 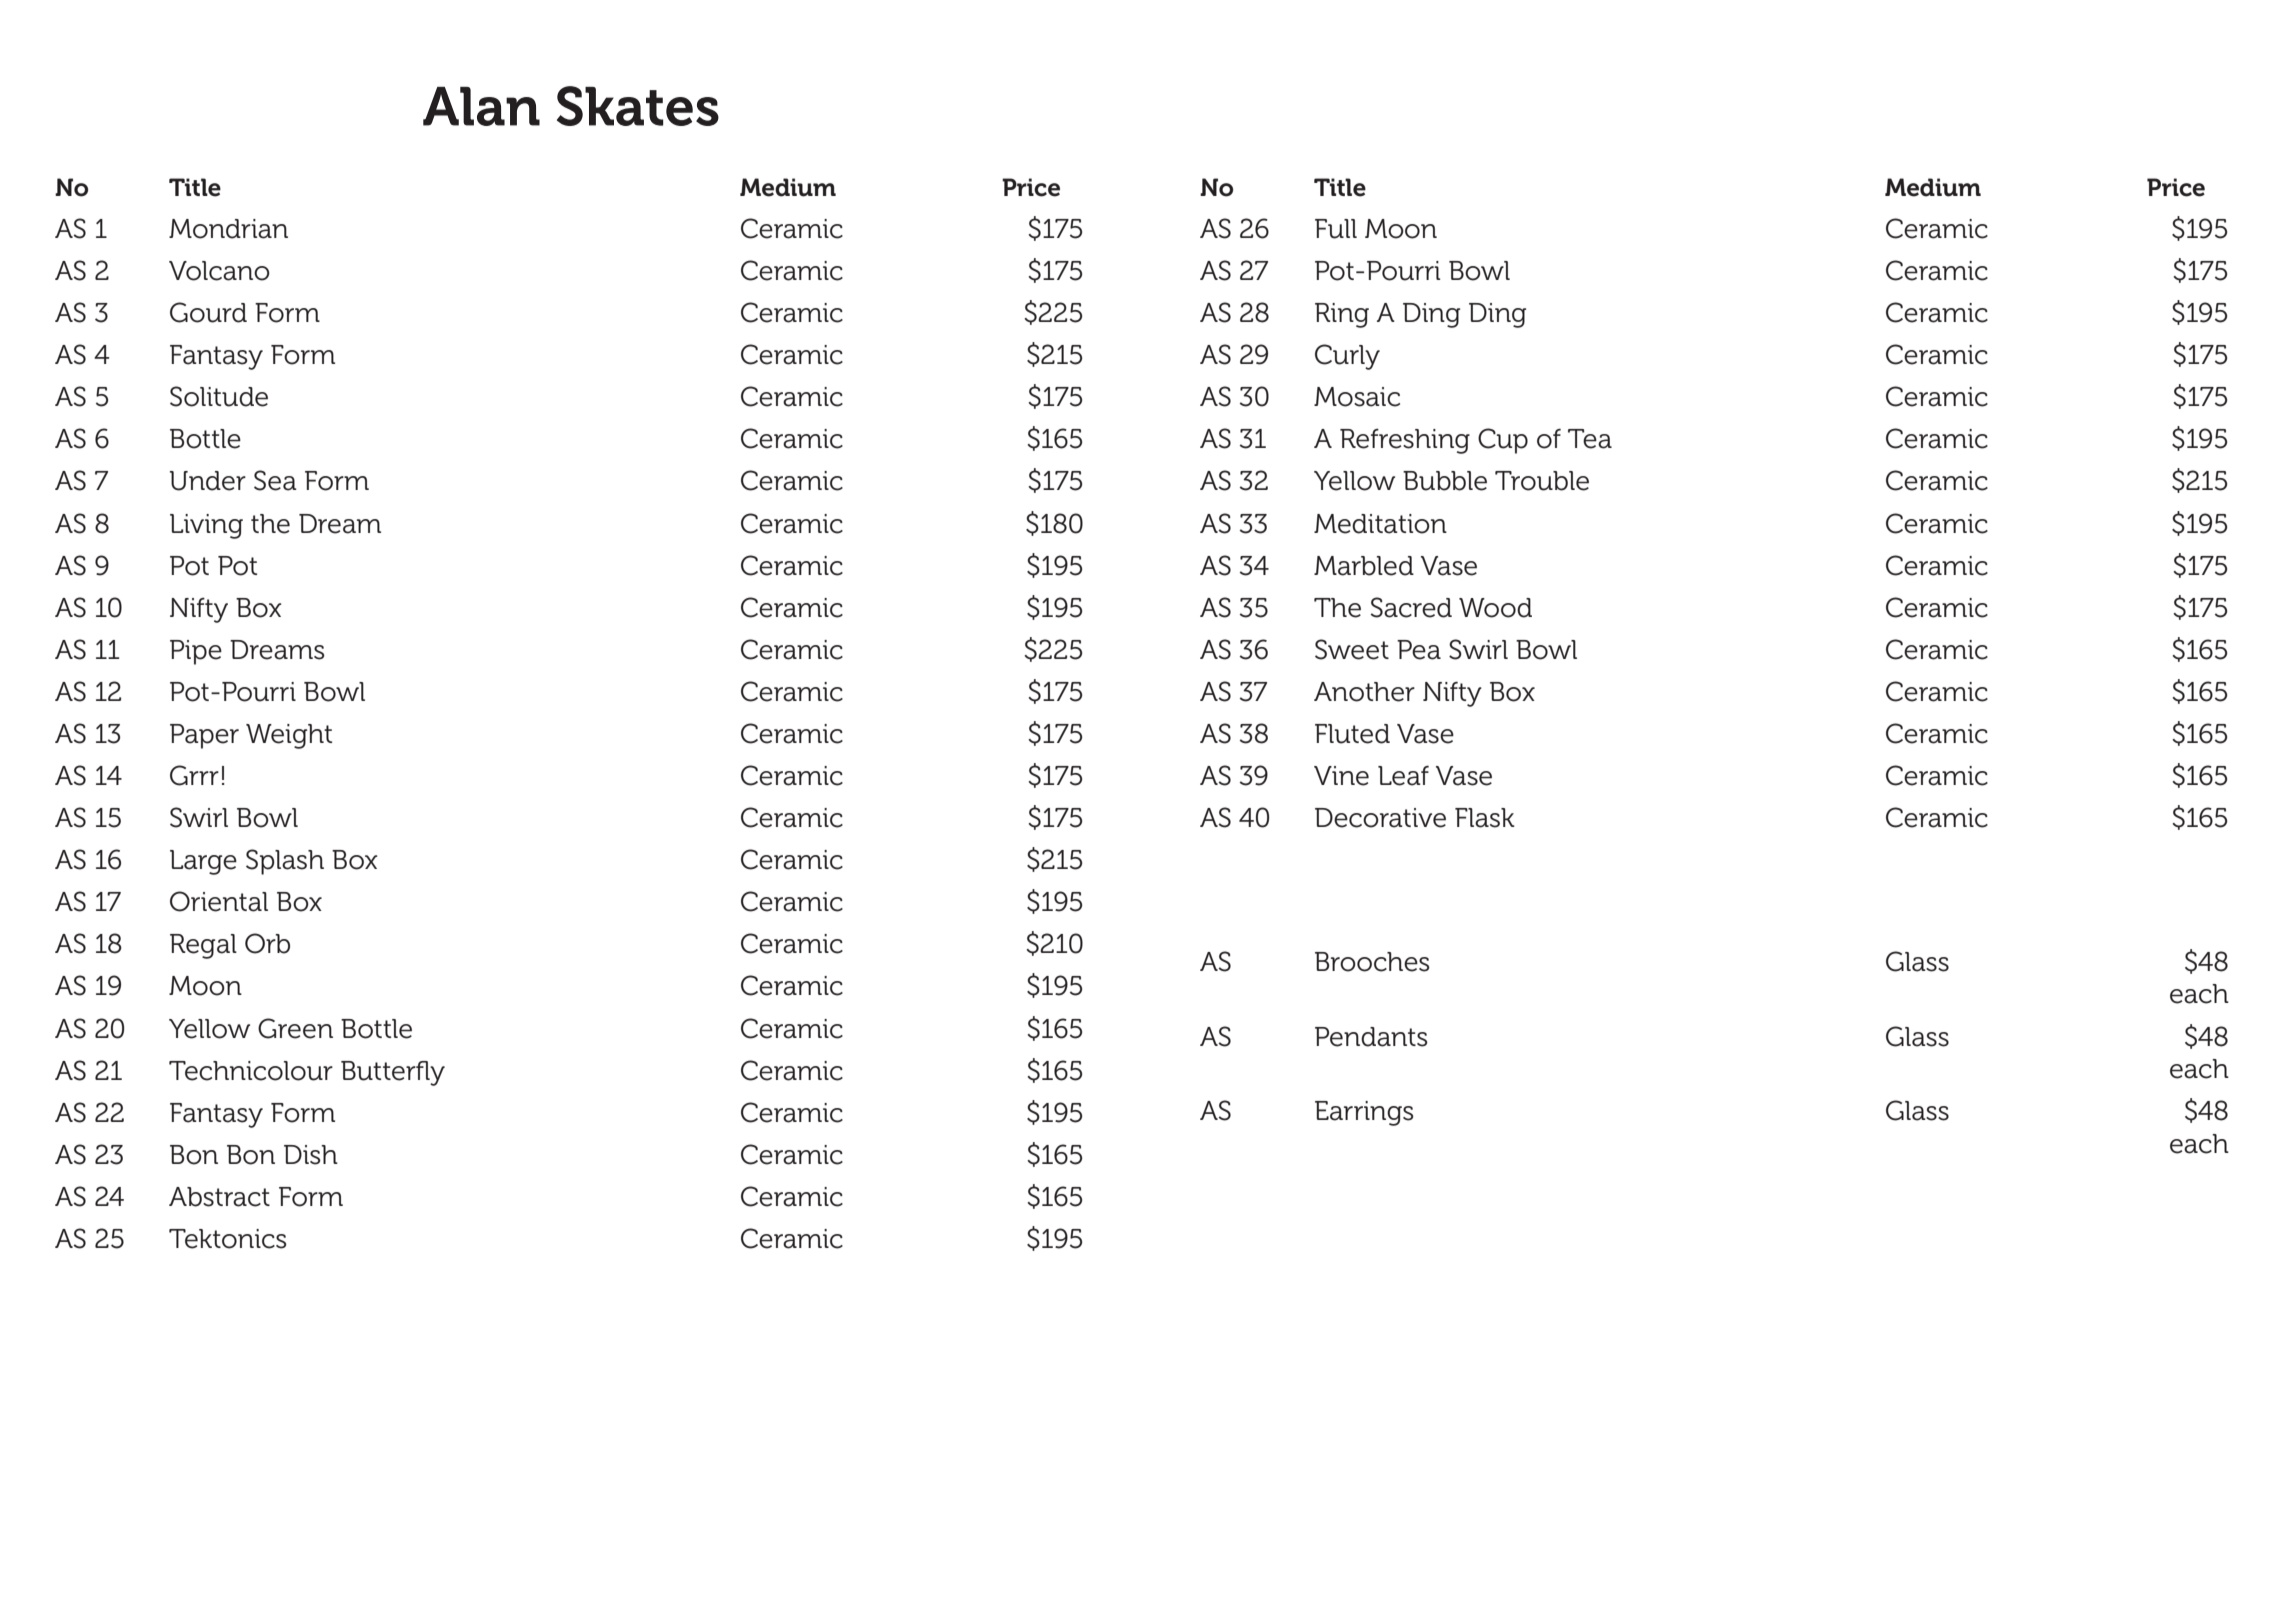 What do you see at coordinates (275, 480) in the screenshot?
I see `Sea` at bounding box center [275, 480].
